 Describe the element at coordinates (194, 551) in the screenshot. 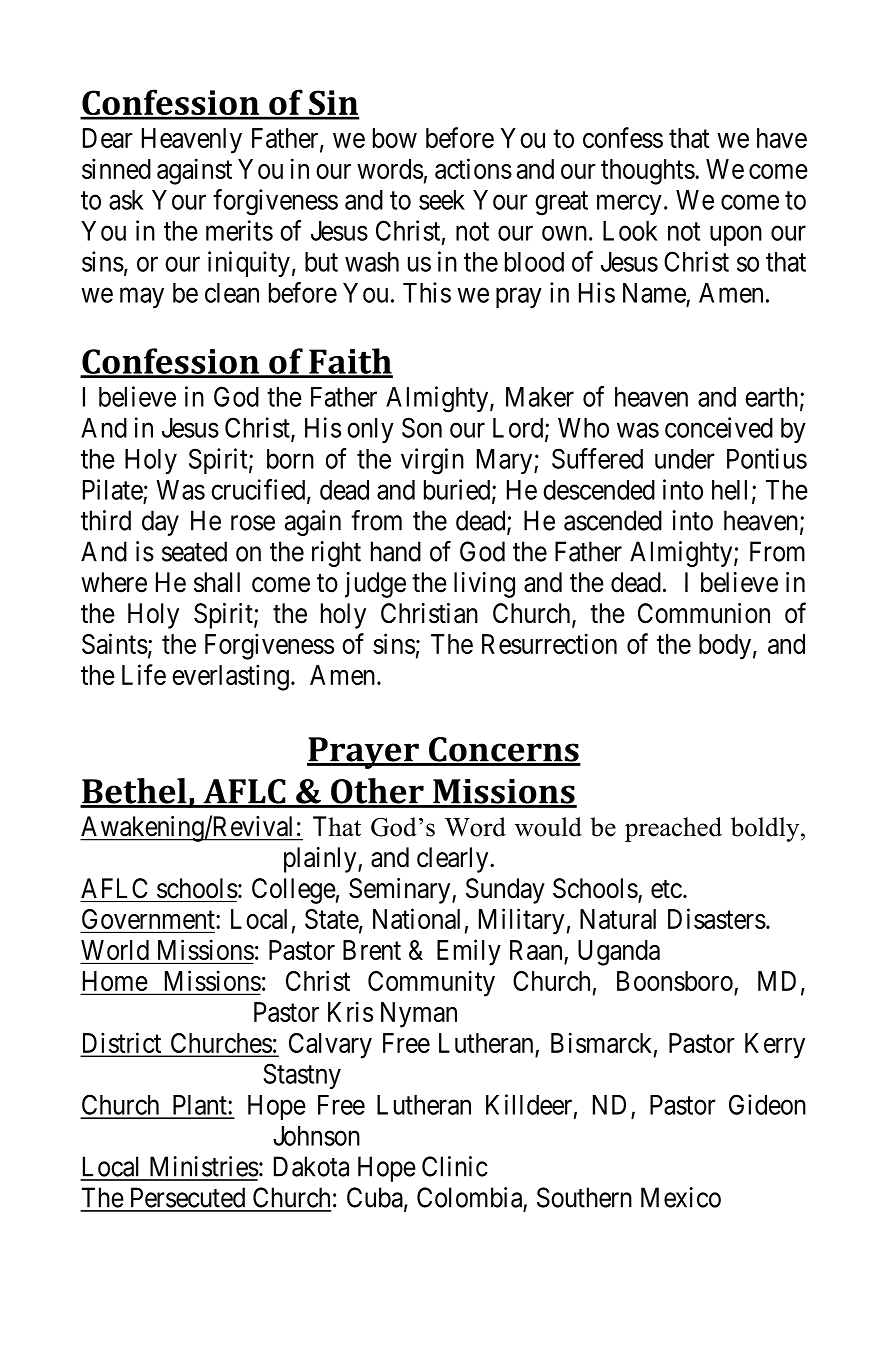

I see `seated` at that location.
